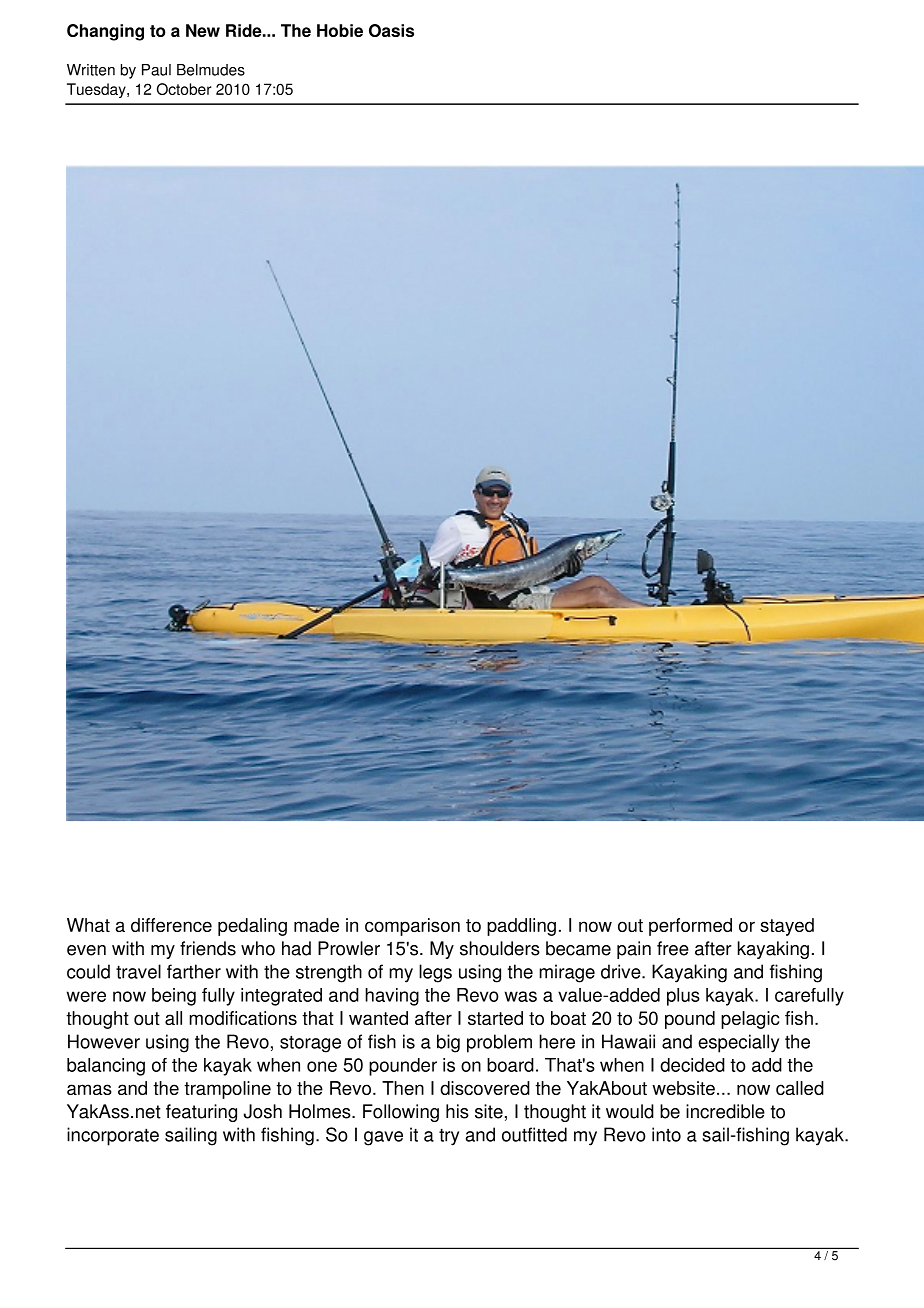 The width and height of the screenshot is (924, 1308). I want to click on Oasis, so click(391, 30).
